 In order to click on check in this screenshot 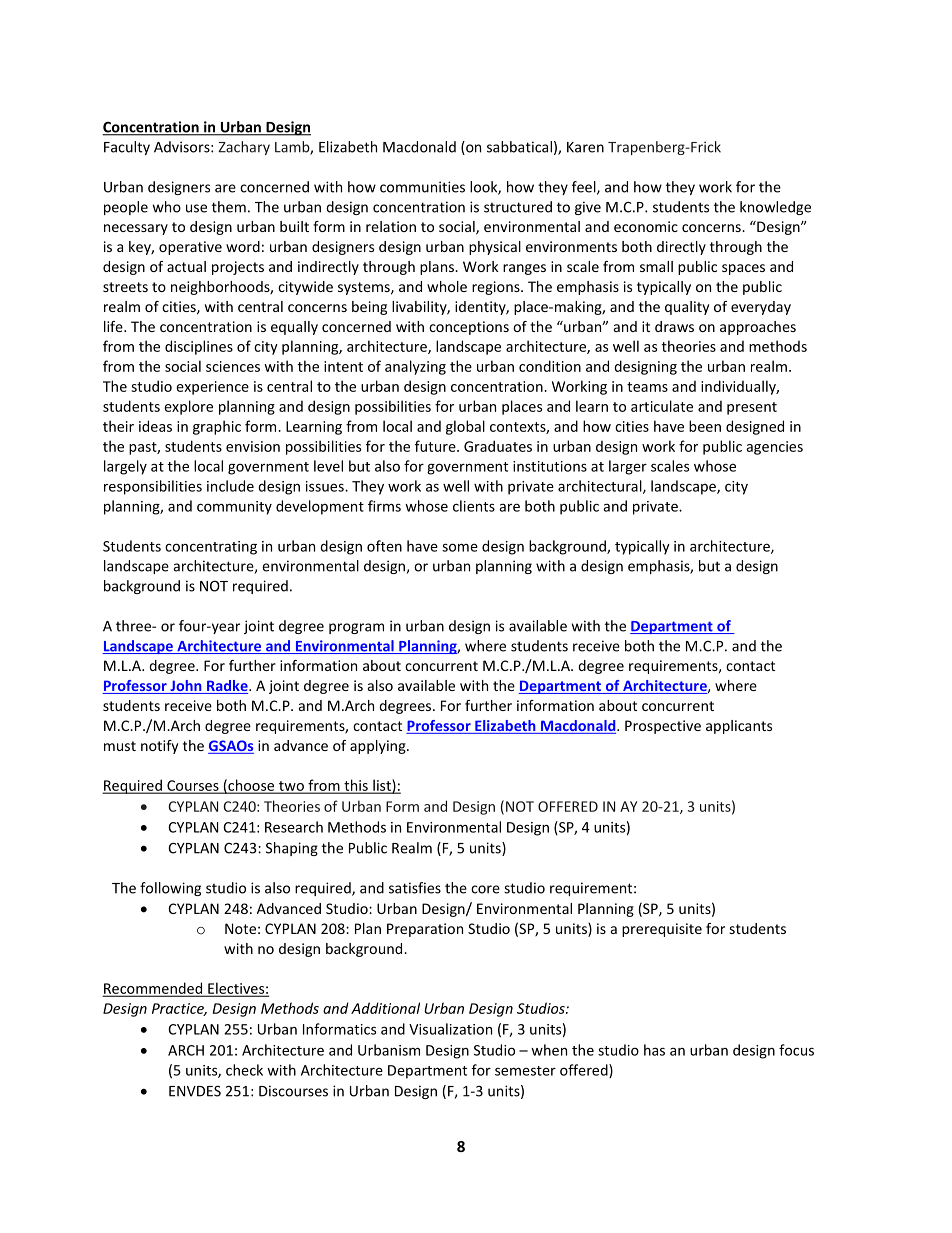, I will do `click(244, 1070)`.
